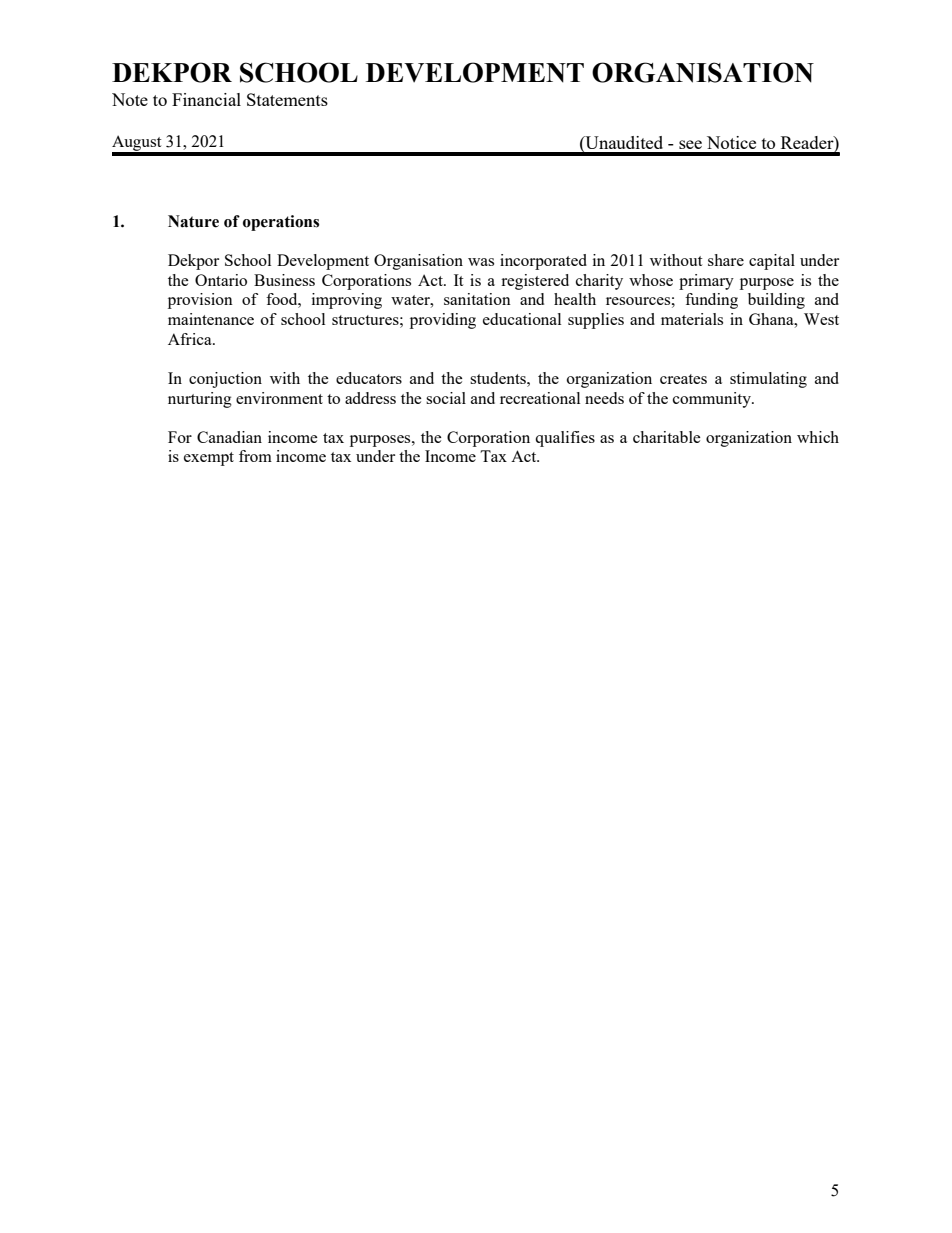 The image size is (952, 1233). Describe the element at coordinates (667, 437) in the screenshot. I see `charitable` at that location.
